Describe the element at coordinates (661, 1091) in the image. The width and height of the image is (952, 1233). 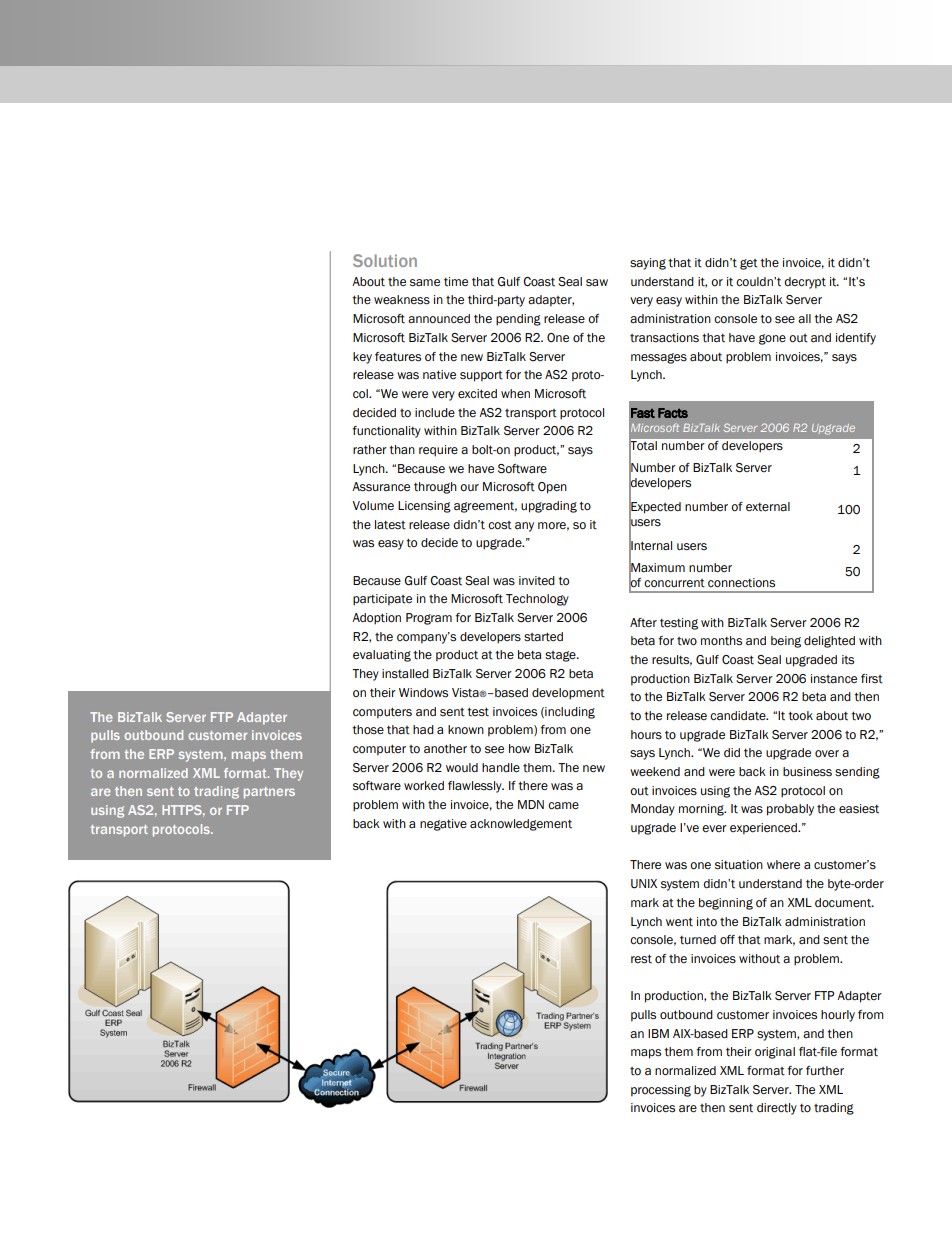
I see `processing` at that location.
